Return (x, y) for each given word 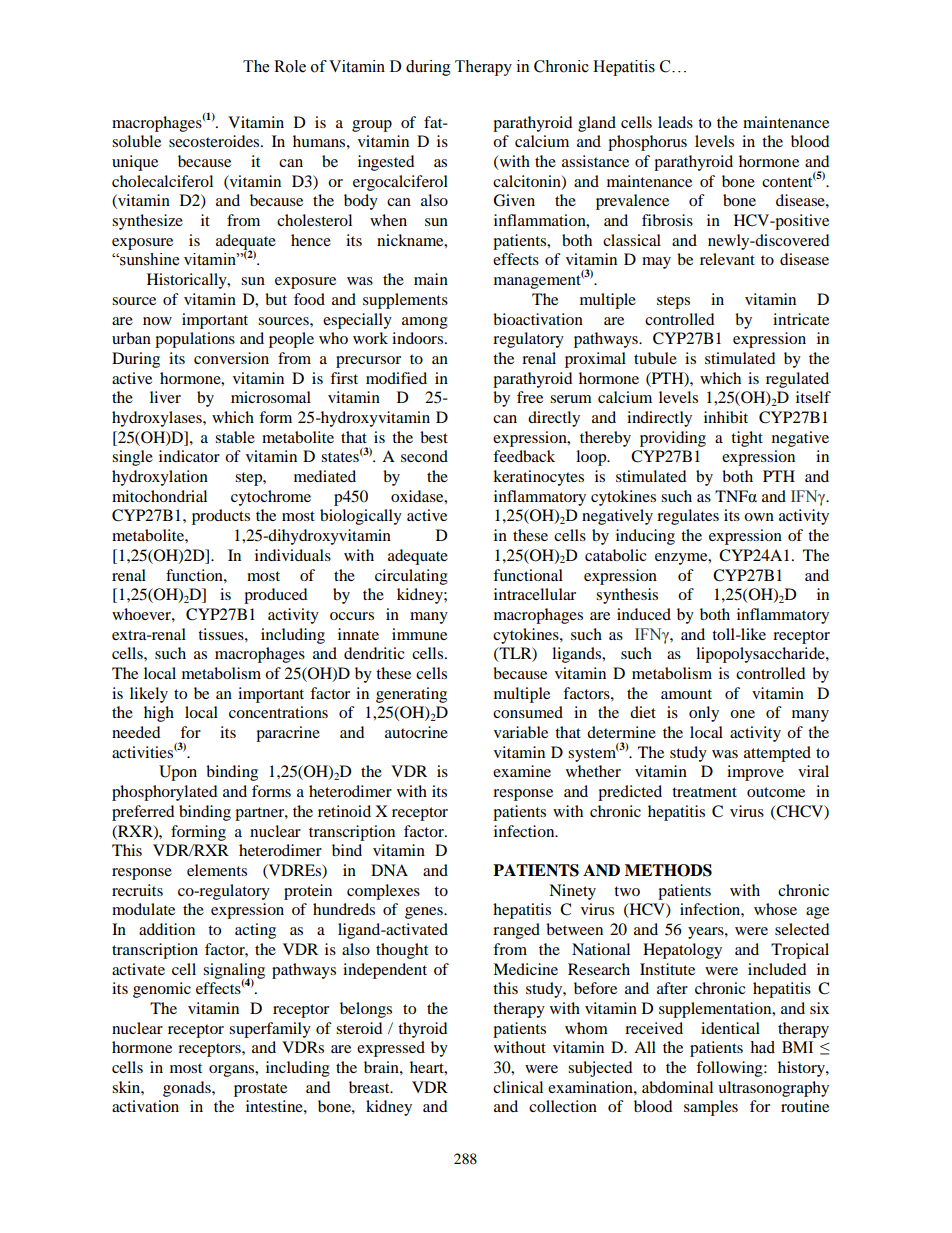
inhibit (726, 417)
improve (755, 773)
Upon (178, 773)
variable (521, 732)
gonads (188, 1089)
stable (235, 437)
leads (675, 122)
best (434, 437)
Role (290, 66)
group (372, 126)
